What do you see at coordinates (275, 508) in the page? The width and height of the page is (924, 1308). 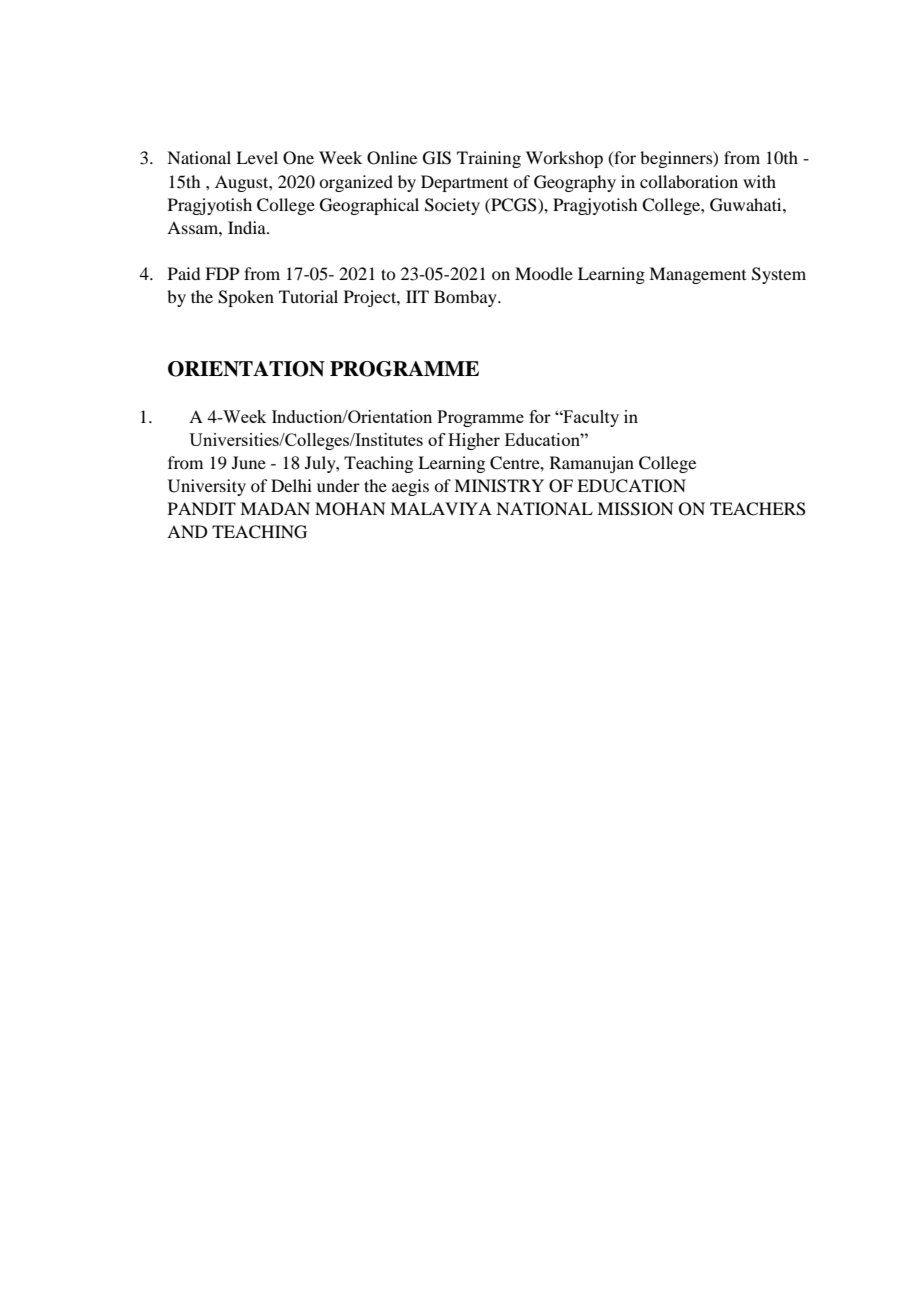 I see `MADAN` at bounding box center [275, 508].
